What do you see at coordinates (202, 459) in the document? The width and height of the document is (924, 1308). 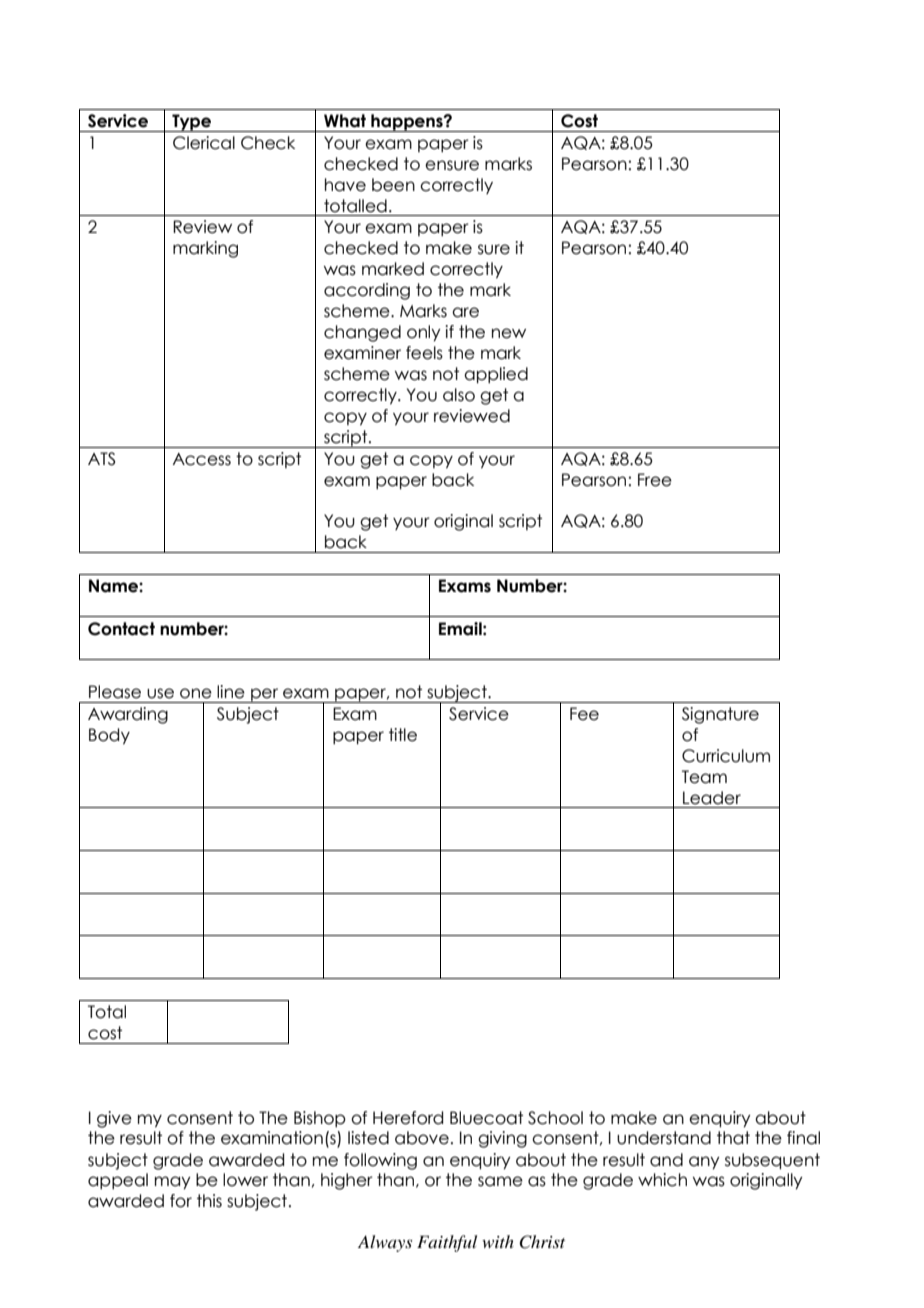 I see `Access` at bounding box center [202, 459].
